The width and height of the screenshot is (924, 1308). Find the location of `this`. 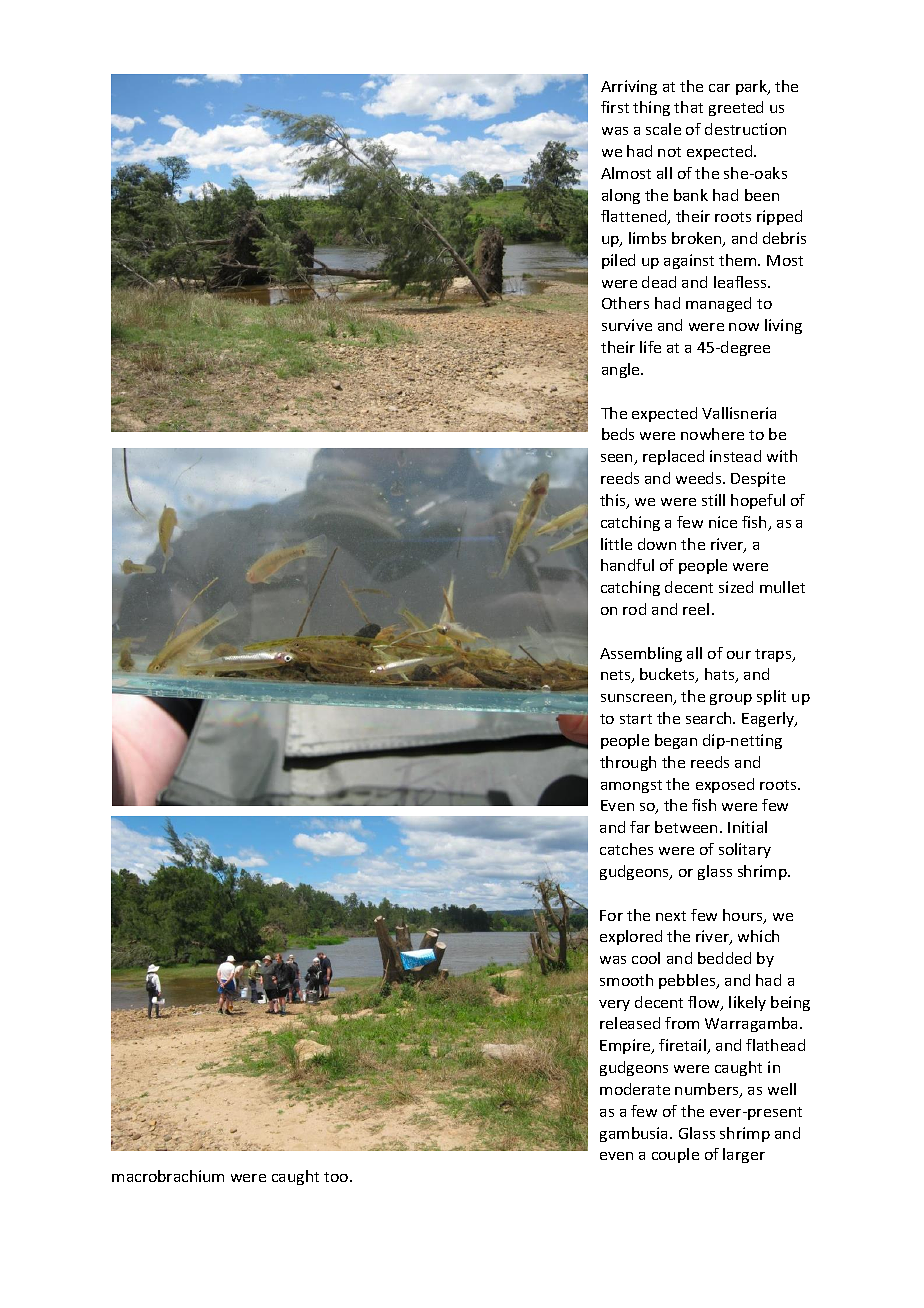

this is located at coordinates (614, 501).
